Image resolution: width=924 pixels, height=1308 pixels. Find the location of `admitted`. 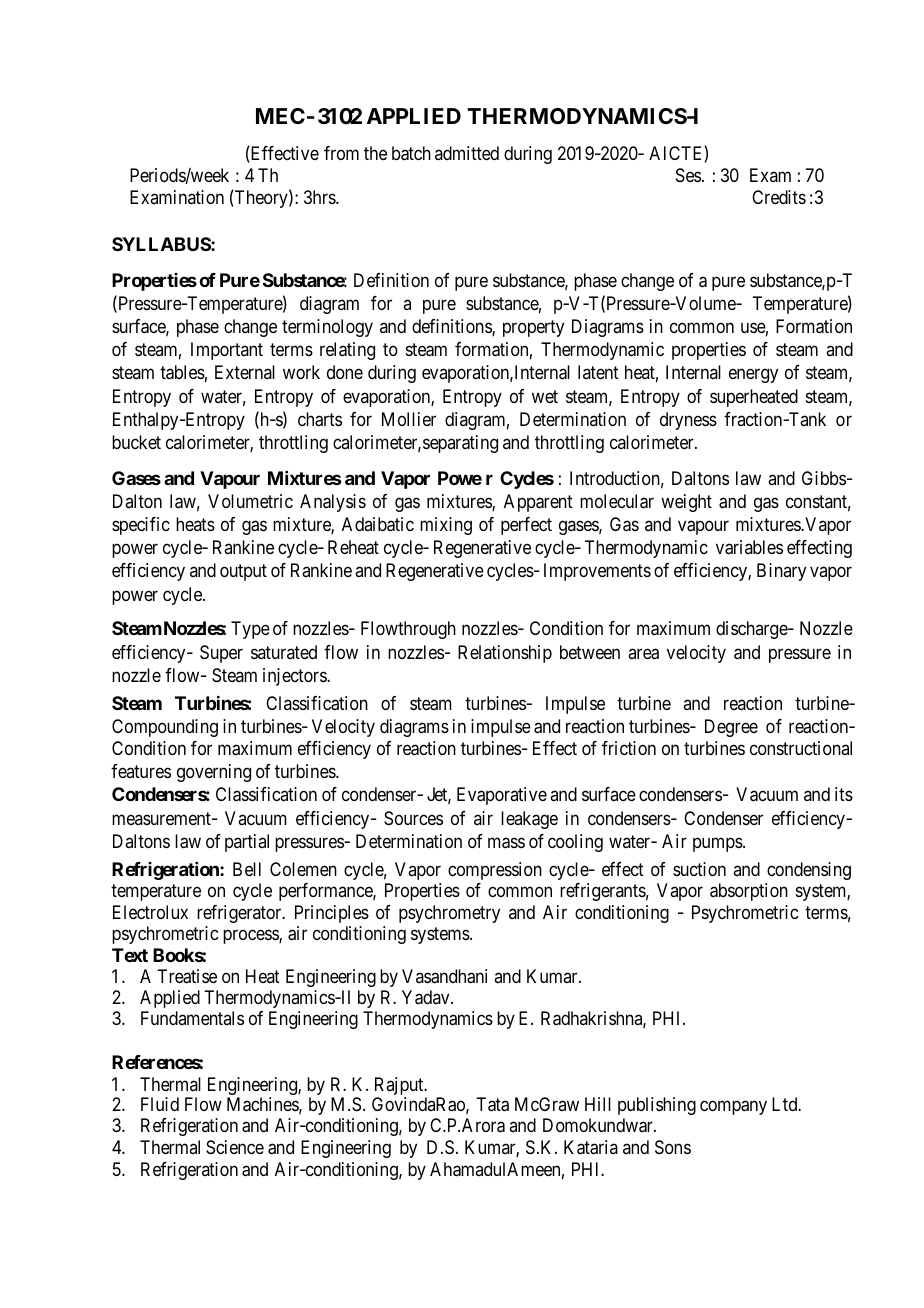

admitted is located at coordinates (467, 153).
